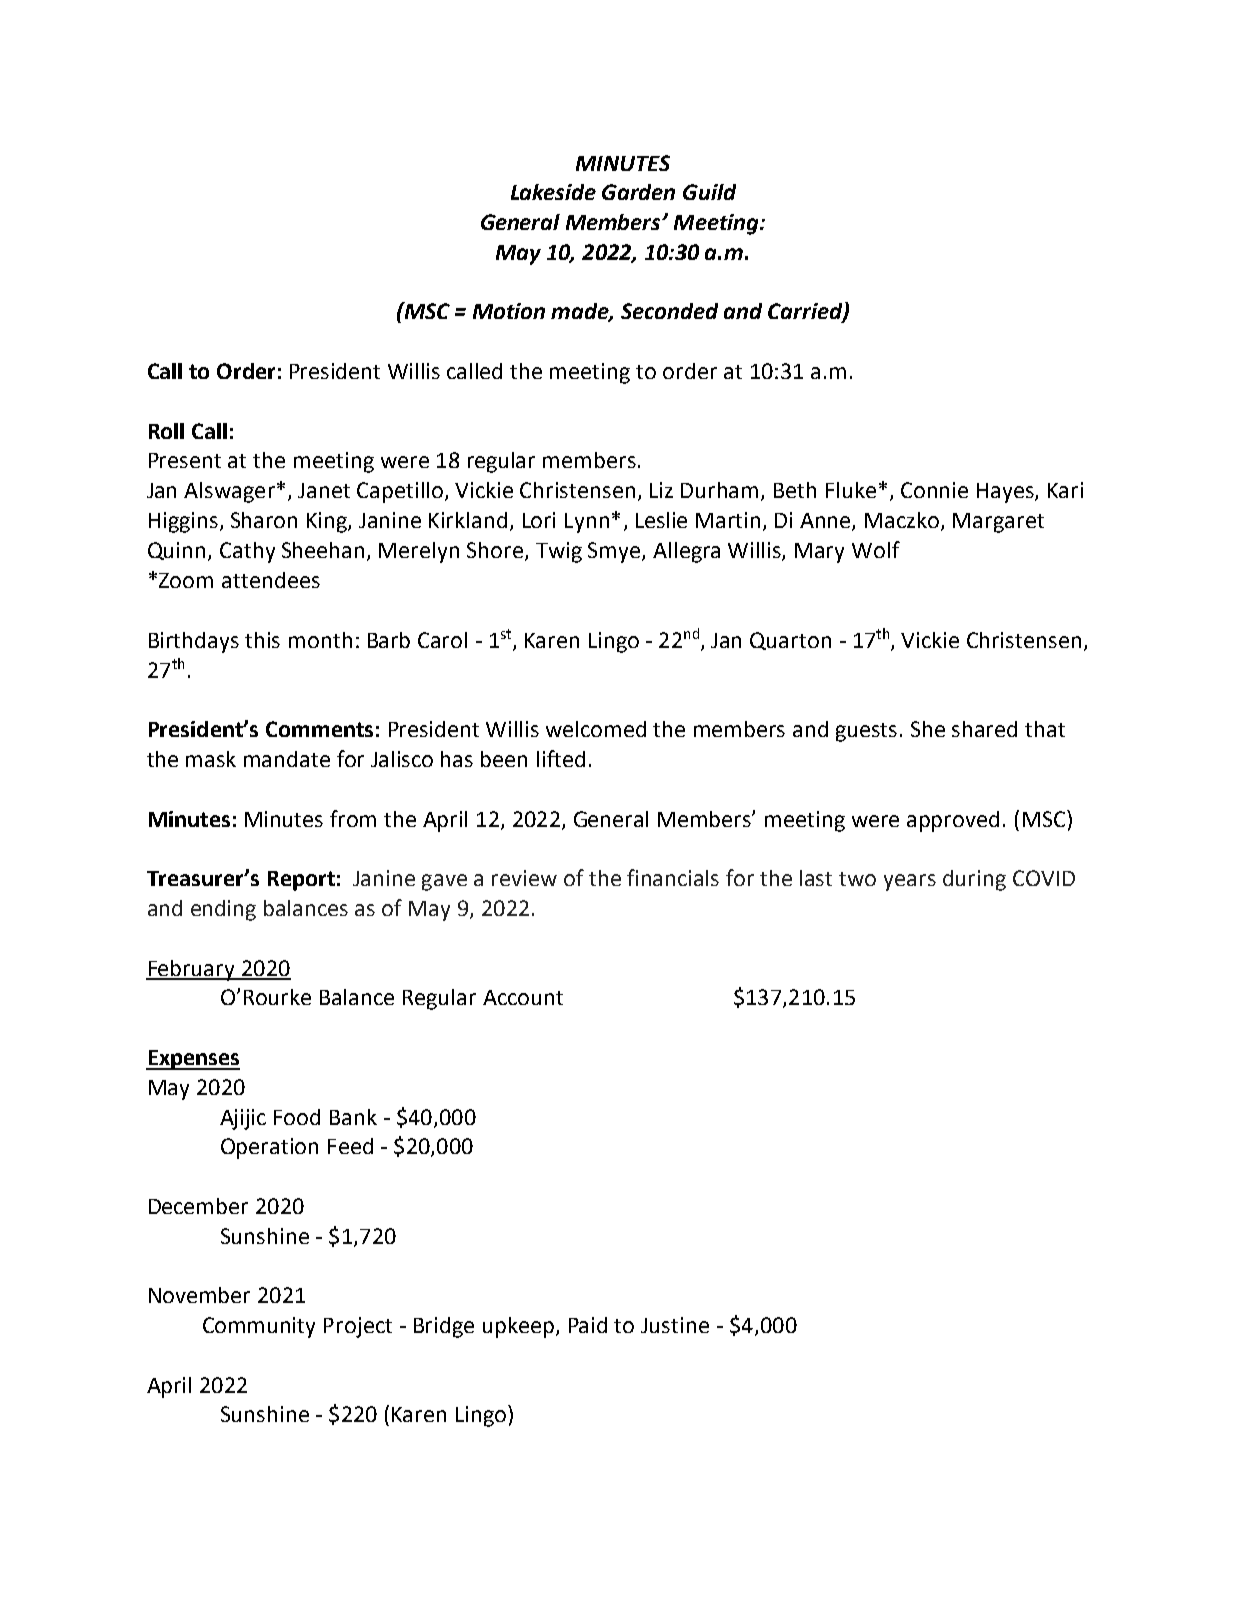 Image resolution: width=1245 pixels, height=1612 pixels. What do you see at coordinates (709, 192) in the screenshot?
I see `Guild` at bounding box center [709, 192].
